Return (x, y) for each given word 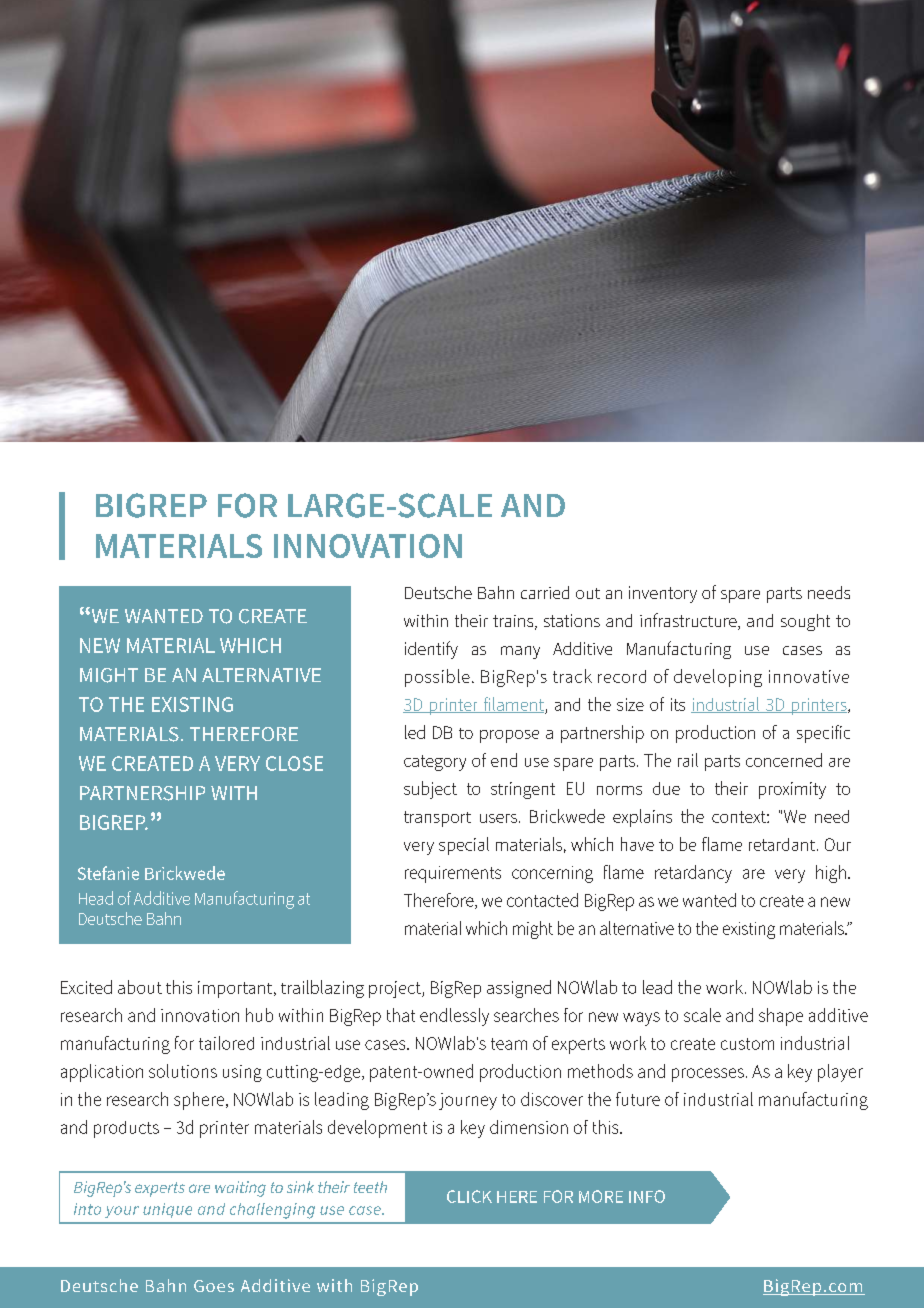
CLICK (469, 1196)
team (509, 1044)
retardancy (693, 874)
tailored (226, 1043)
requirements (453, 874)
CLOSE (294, 763)
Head (96, 898)
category (435, 763)
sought (805, 622)
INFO (647, 1196)
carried (545, 592)
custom (747, 1044)
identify (431, 650)
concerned (784, 760)
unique (167, 1210)
